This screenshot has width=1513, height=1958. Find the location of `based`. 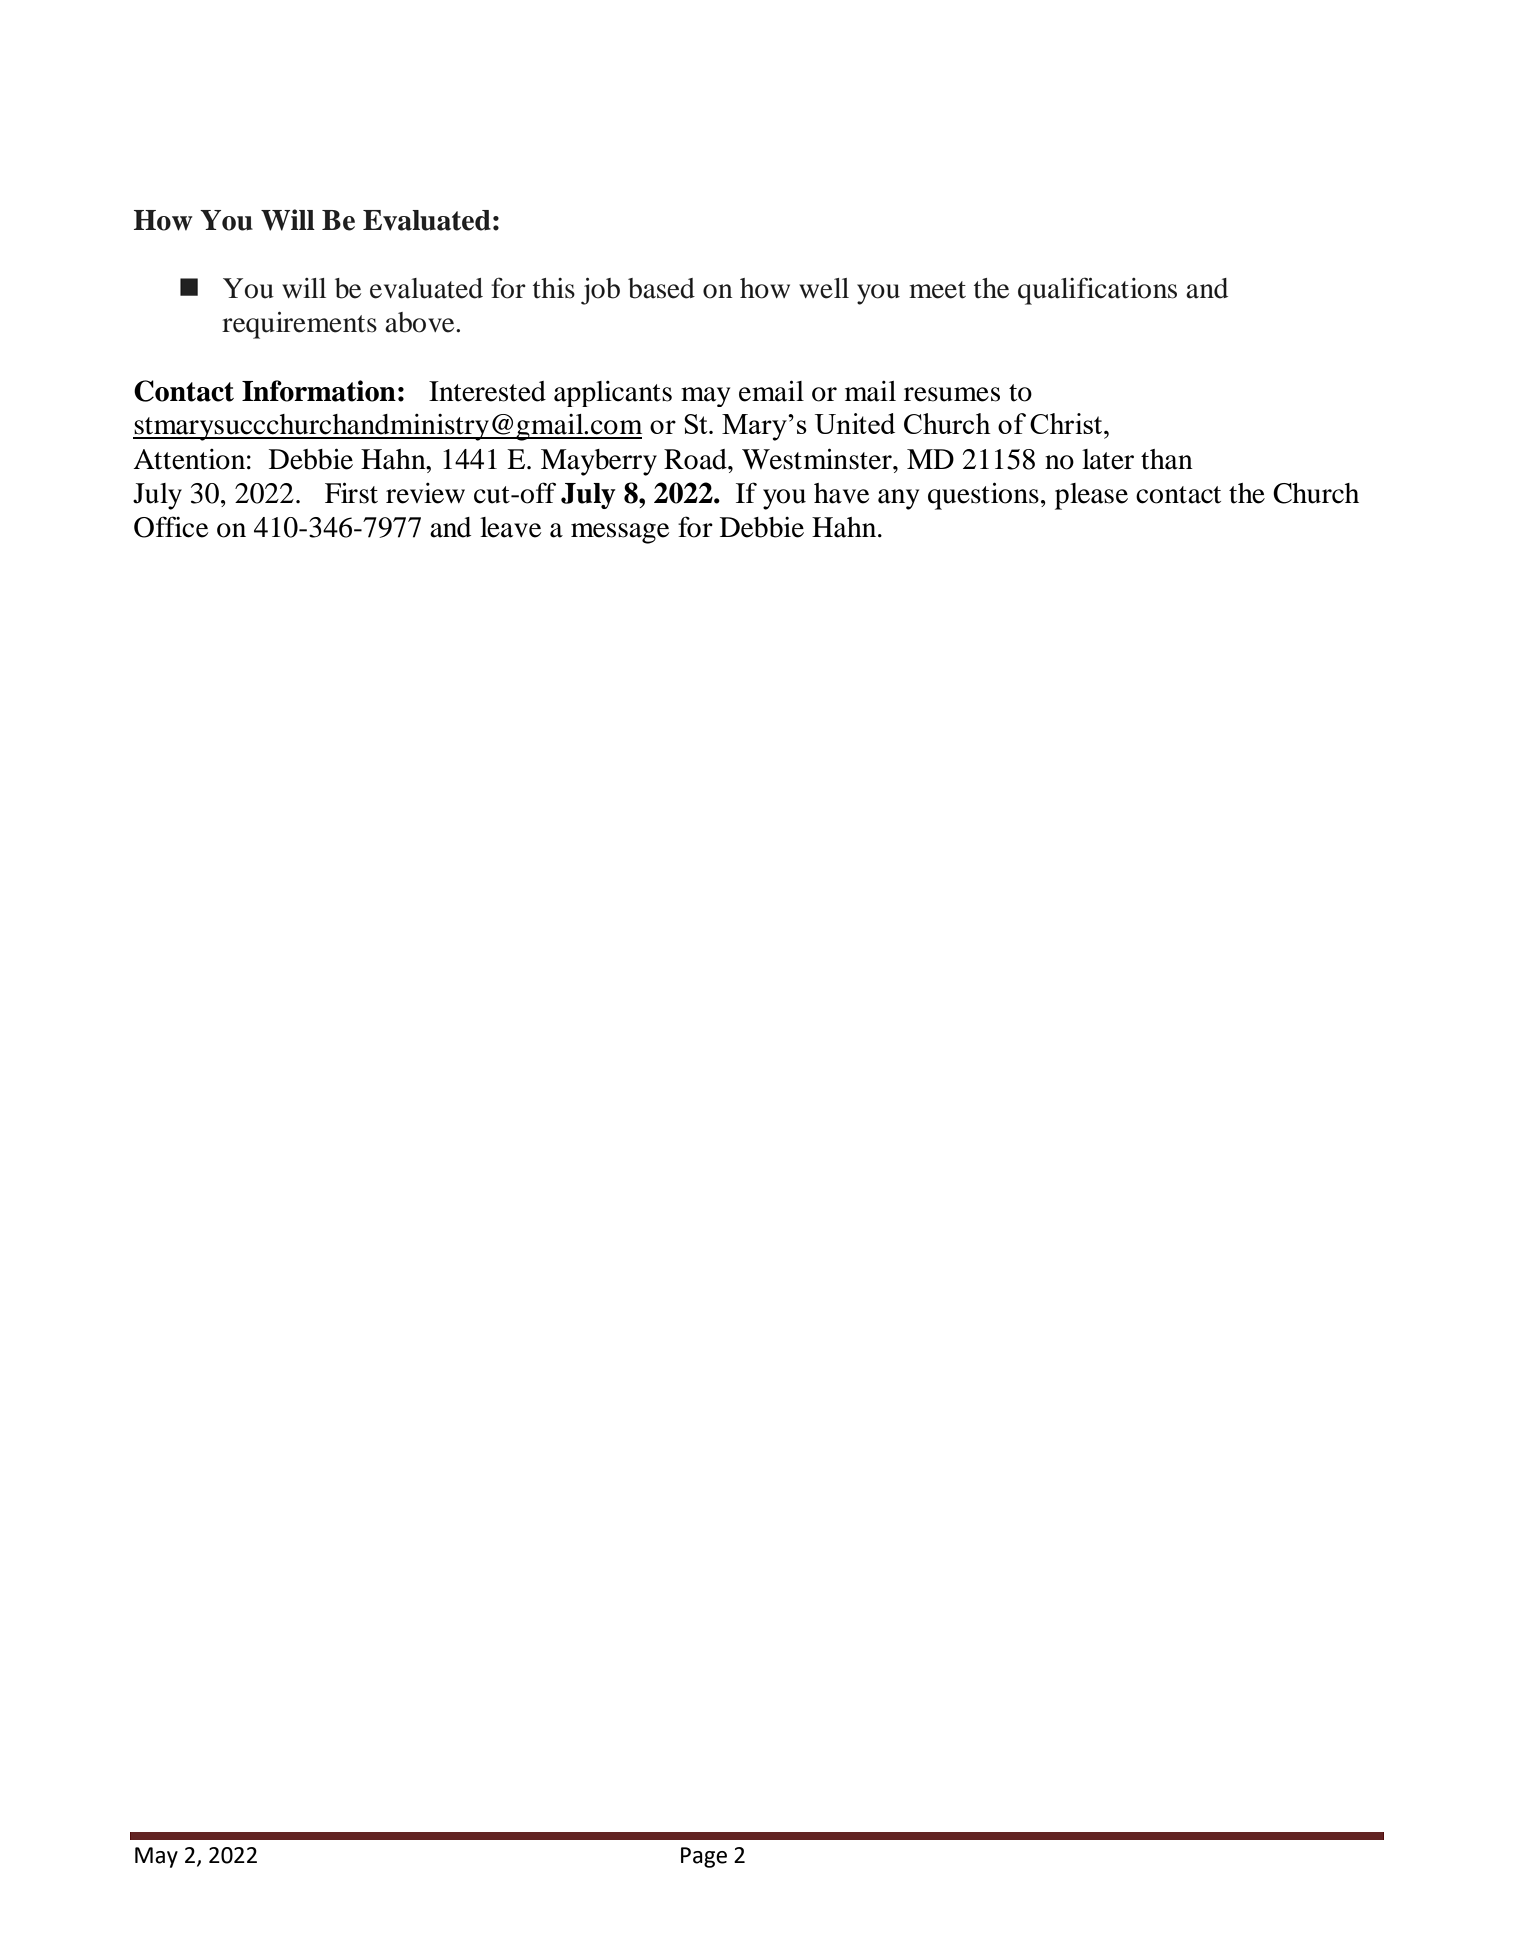

based is located at coordinates (661, 288).
